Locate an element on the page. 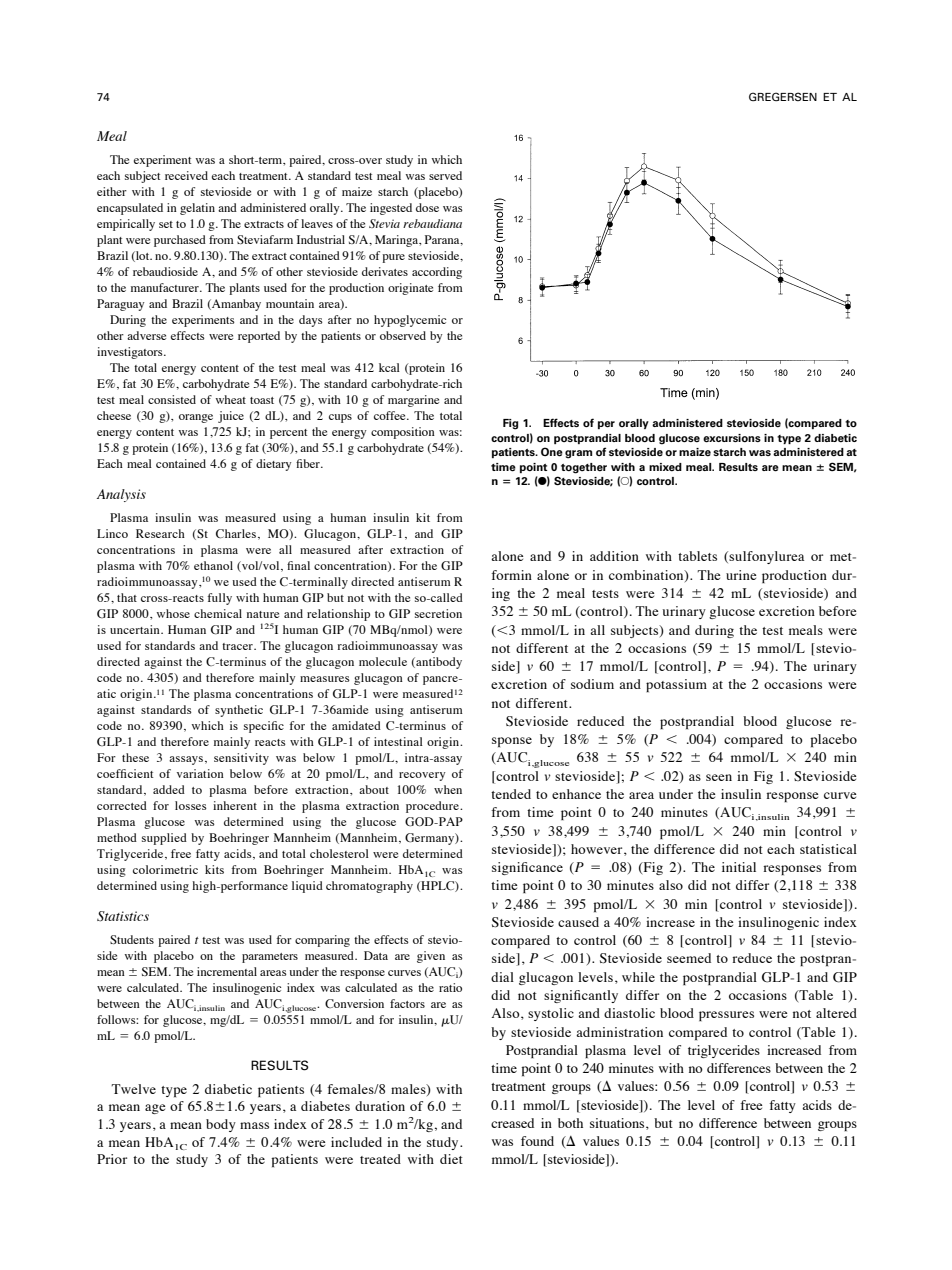 The image size is (952, 1270). juice is located at coordinates (231, 417).
